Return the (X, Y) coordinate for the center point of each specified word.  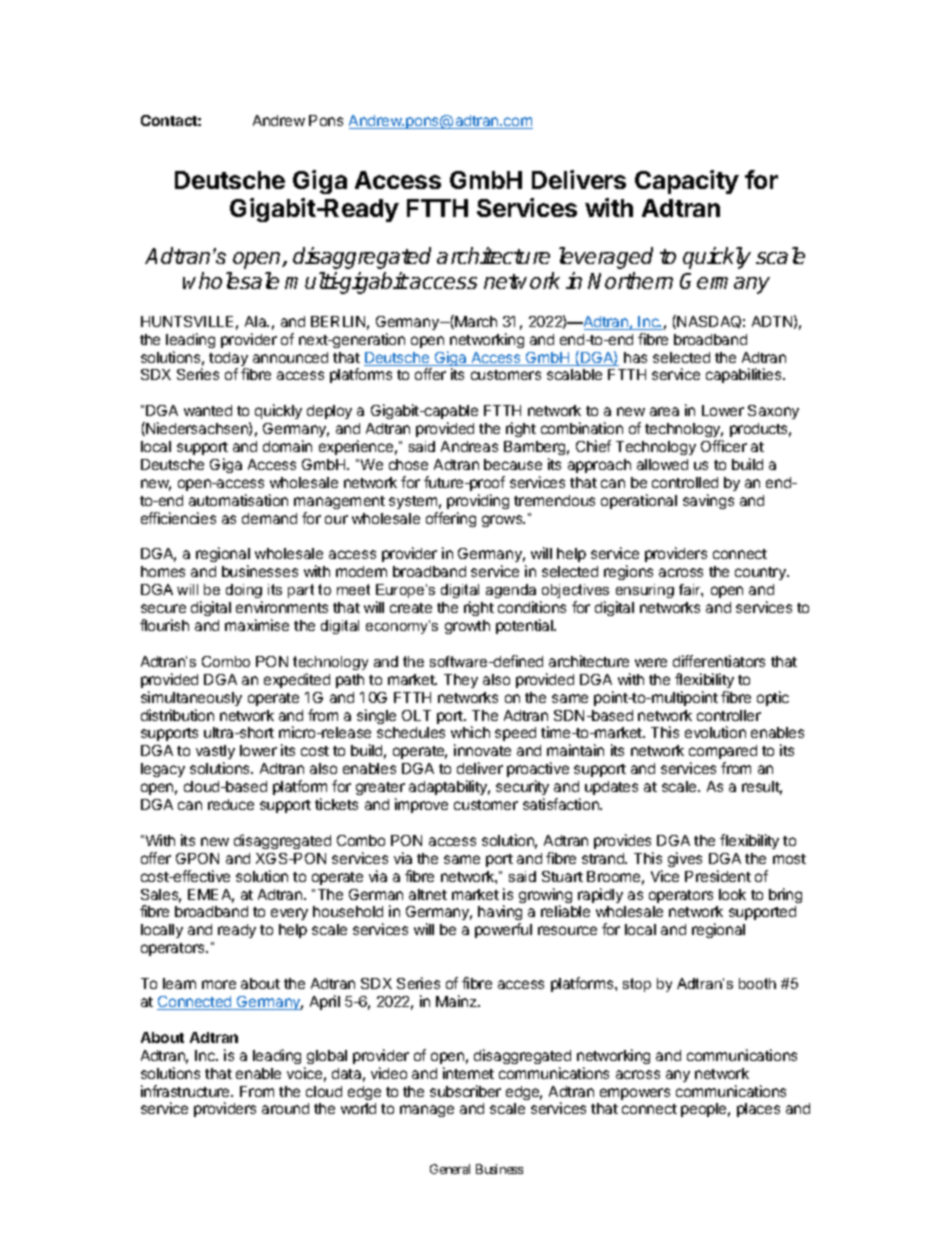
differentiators (719, 661)
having (500, 914)
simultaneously (191, 698)
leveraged (606, 258)
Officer (724, 446)
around (285, 1108)
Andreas (469, 446)
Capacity (687, 182)
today (228, 360)
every (289, 914)
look (732, 894)
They (461, 681)
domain (287, 446)
